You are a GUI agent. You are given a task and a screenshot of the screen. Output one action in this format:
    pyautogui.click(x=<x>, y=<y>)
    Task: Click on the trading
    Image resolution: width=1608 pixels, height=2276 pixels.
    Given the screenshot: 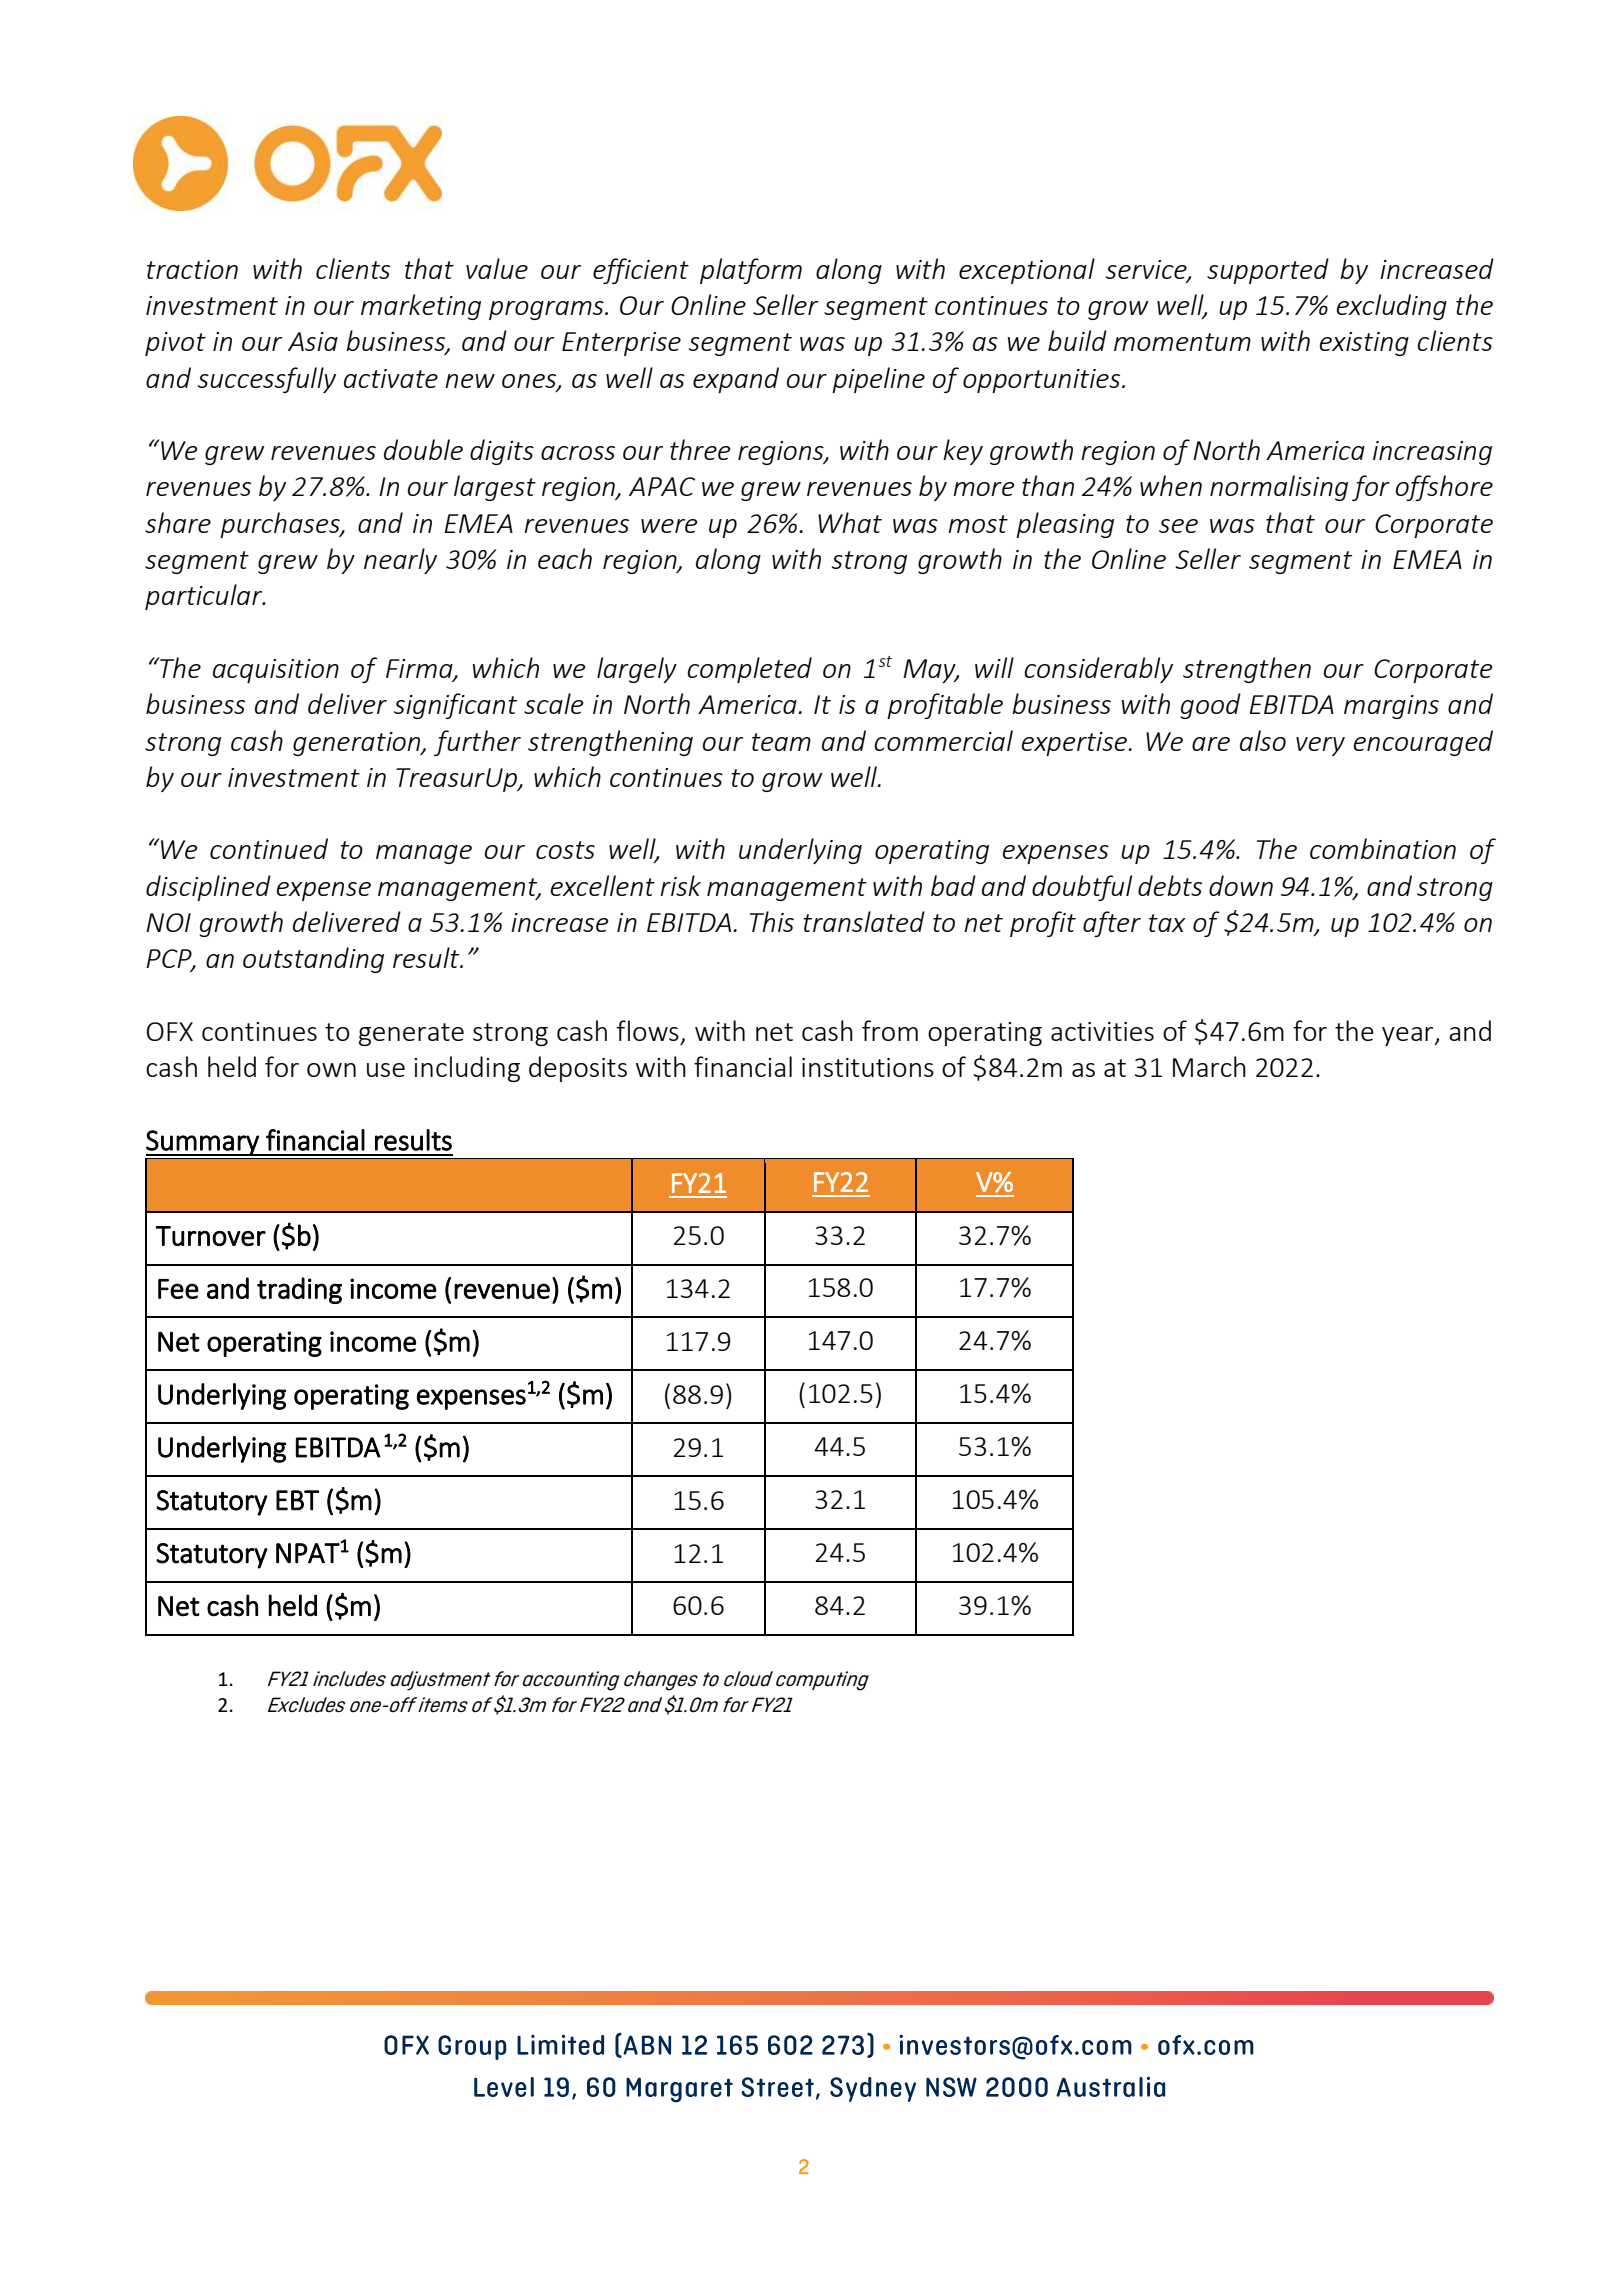 What is the action you would take?
    pyautogui.click(x=299, y=1290)
